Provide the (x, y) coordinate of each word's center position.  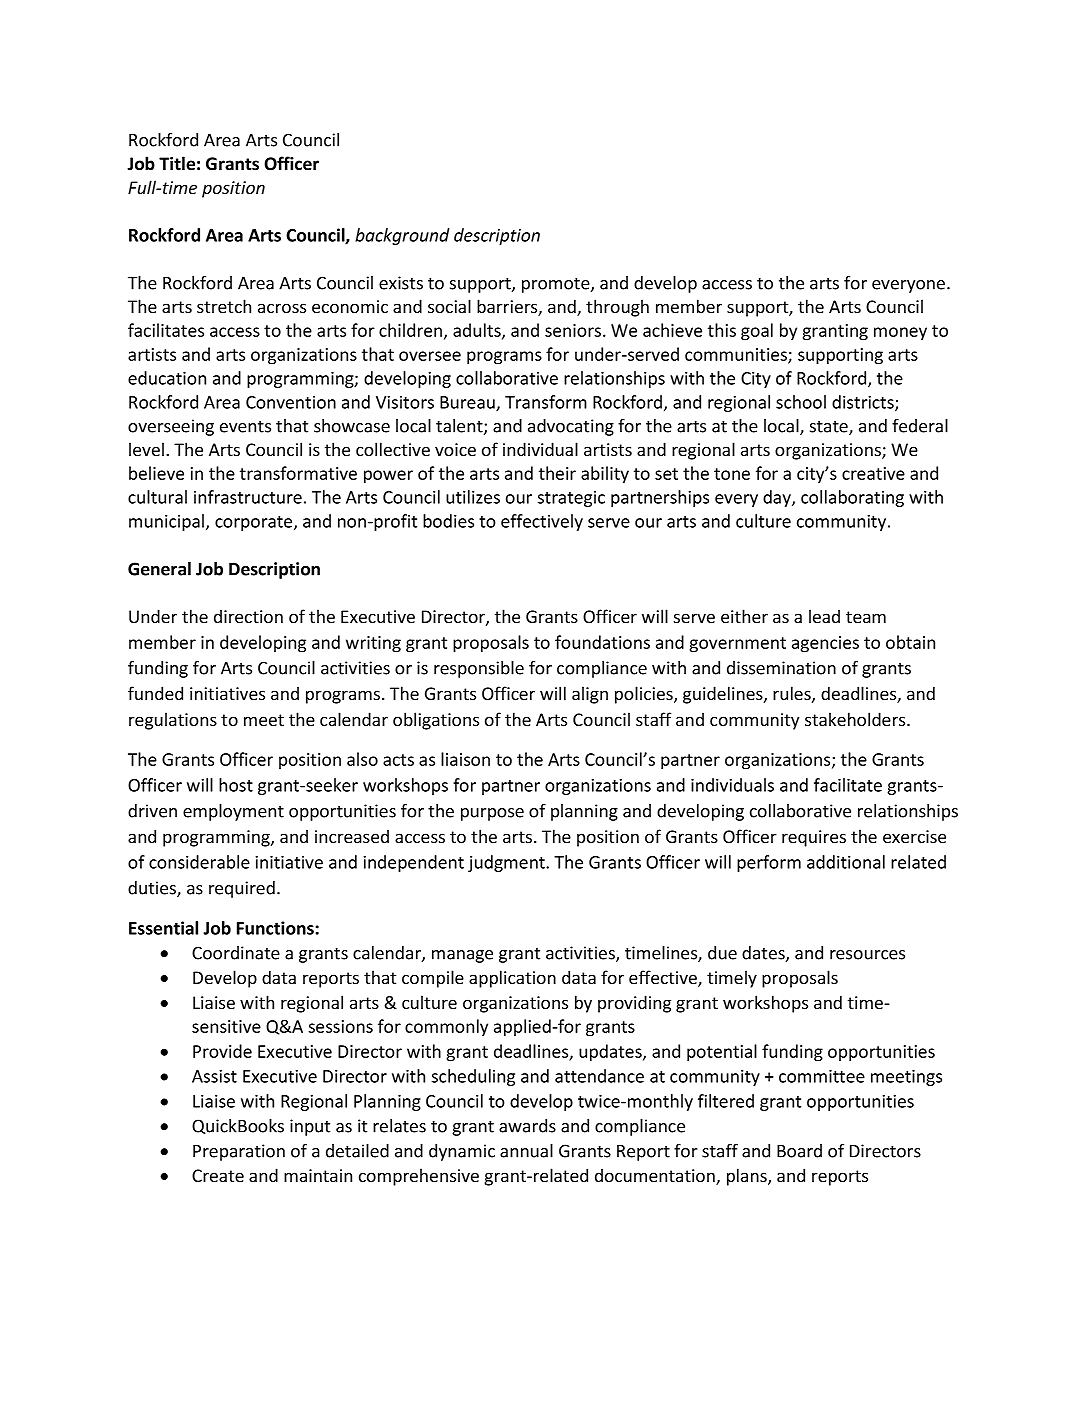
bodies (448, 521)
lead (824, 616)
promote (557, 285)
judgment (507, 863)
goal (757, 332)
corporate (255, 523)
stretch (224, 306)
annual (526, 1151)
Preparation (239, 1152)
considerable (199, 862)
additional (846, 862)
